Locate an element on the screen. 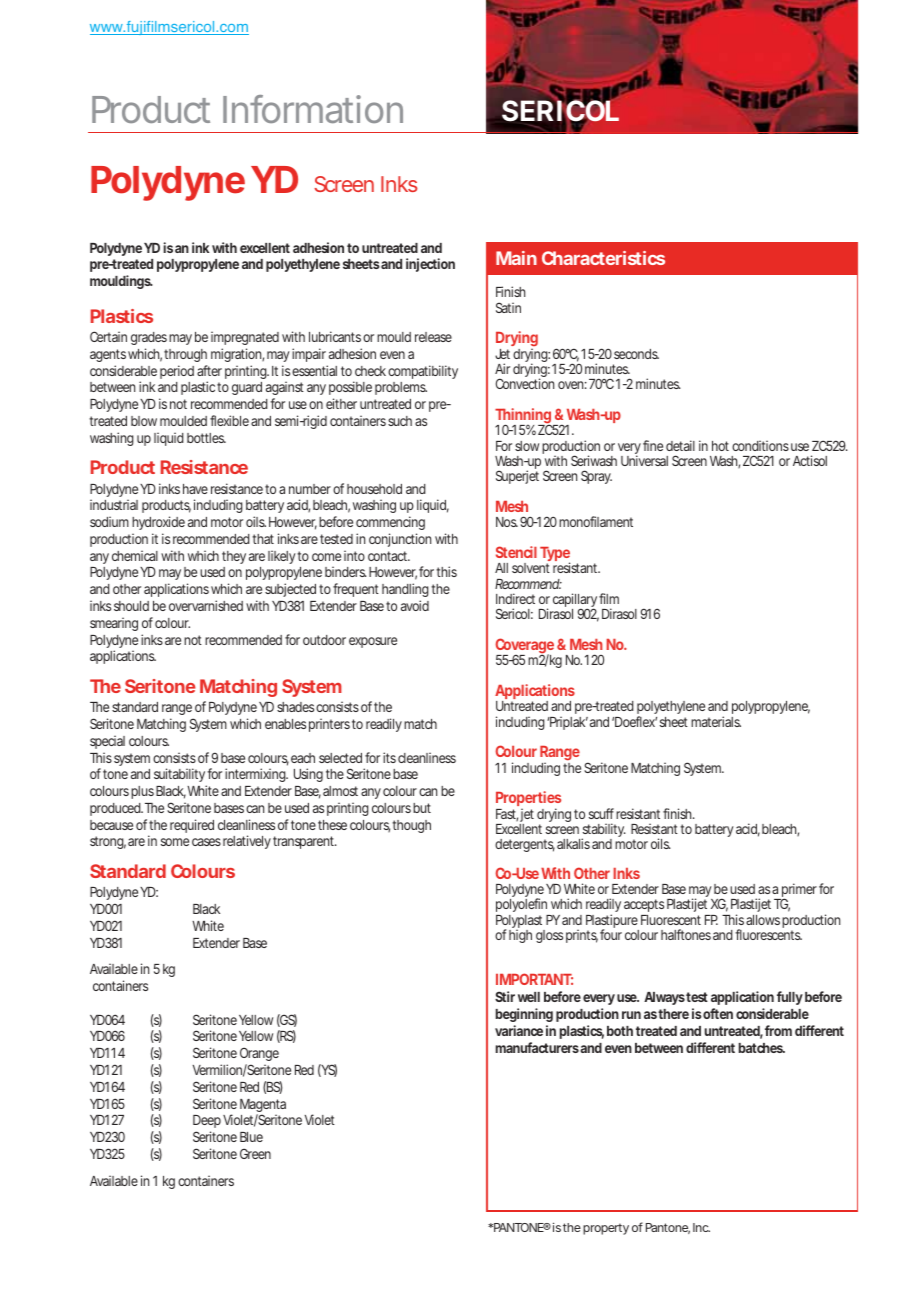 The width and height of the screenshot is (924, 1308). Characteristics is located at coordinates (603, 258).
